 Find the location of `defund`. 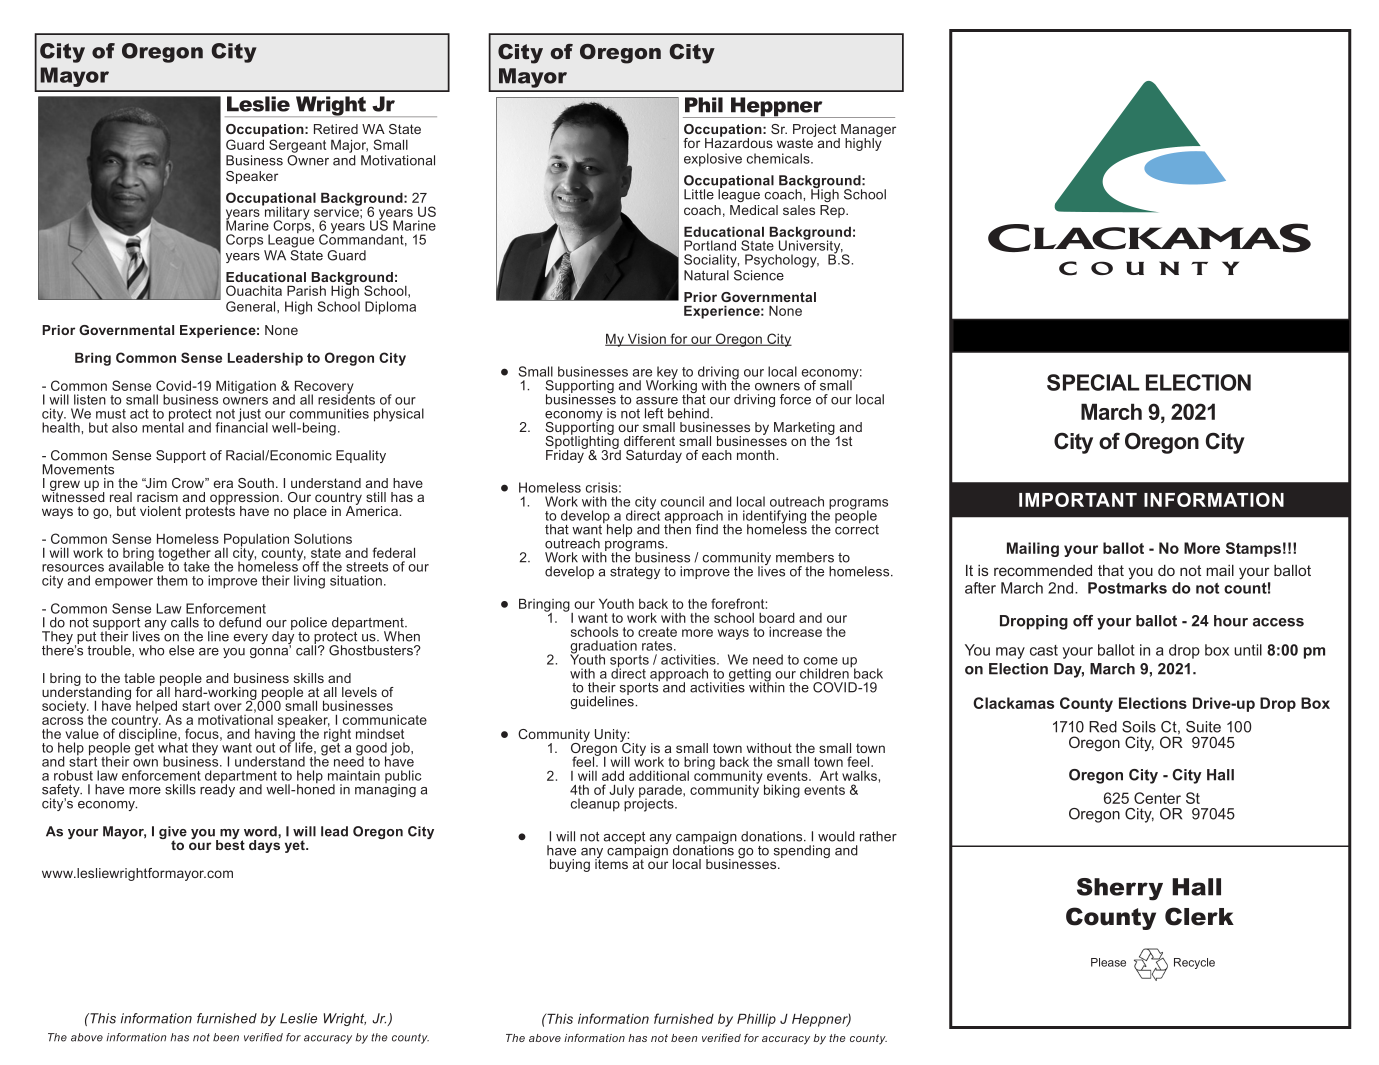

defund is located at coordinates (240, 622).
